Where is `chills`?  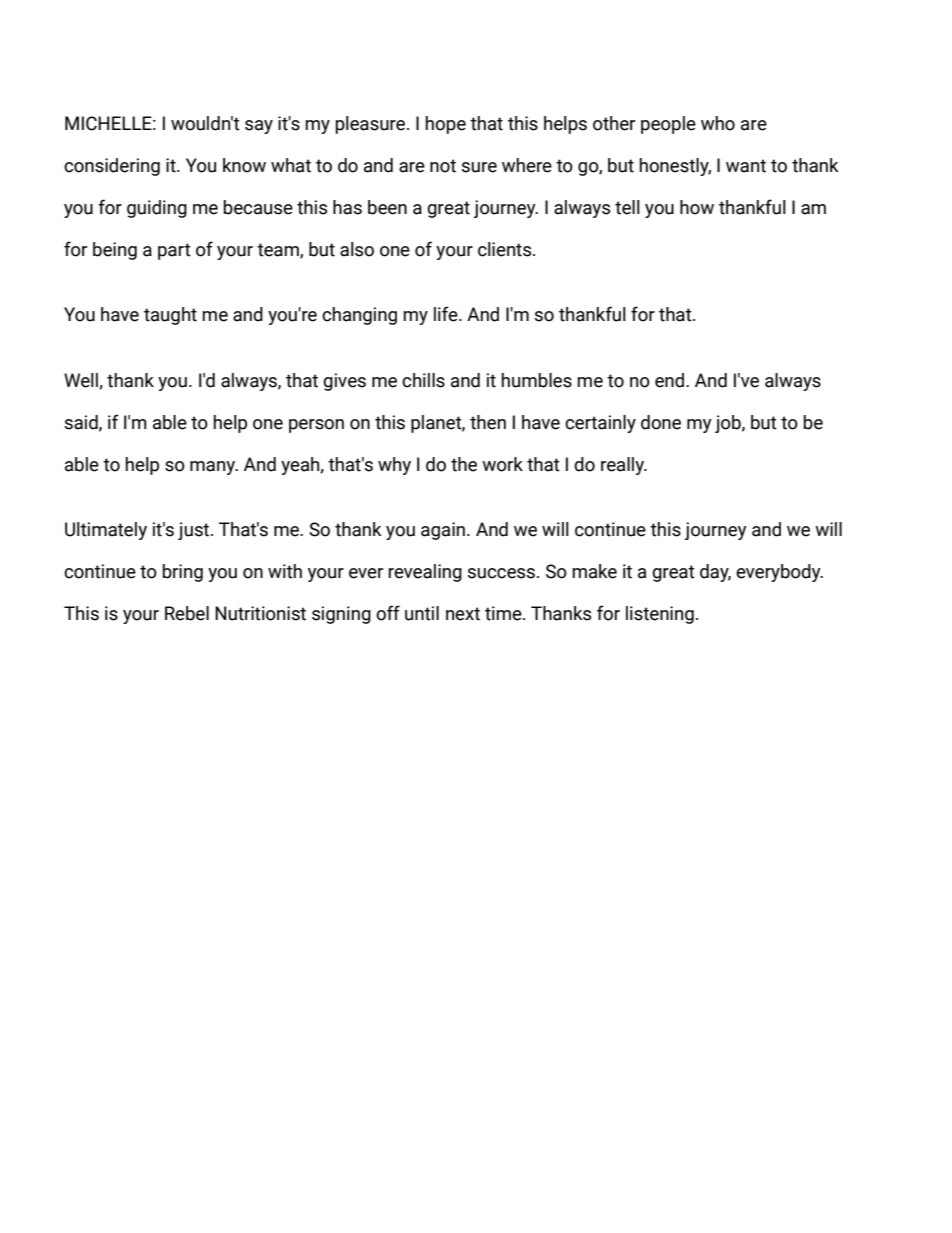 chills is located at coordinates (423, 380).
